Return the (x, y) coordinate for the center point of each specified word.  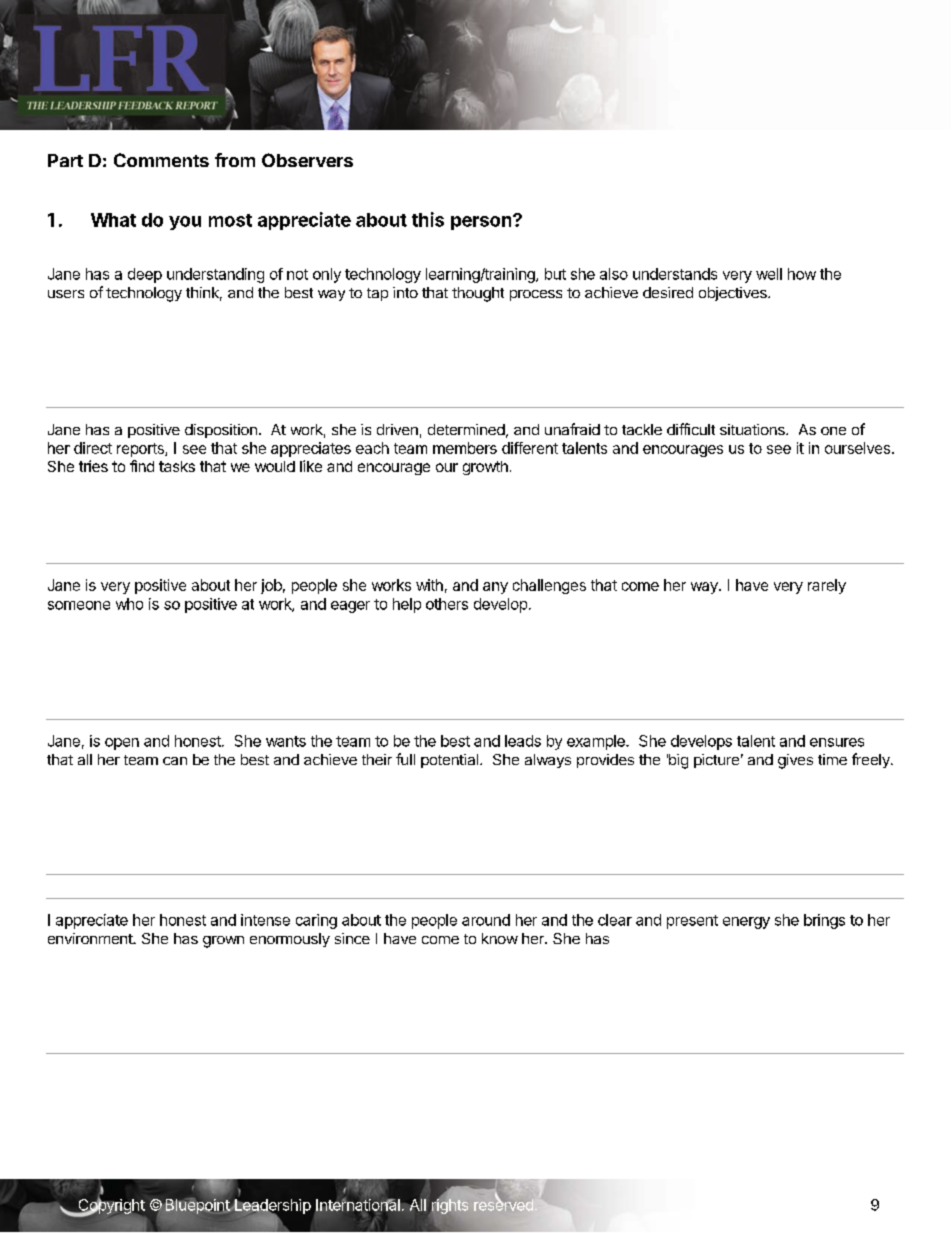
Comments (161, 160)
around (486, 920)
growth (485, 468)
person (482, 222)
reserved (503, 1204)
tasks (177, 466)
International (358, 1205)
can (175, 761)
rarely (827, 586)
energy (746, 923)
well (769, 274)
